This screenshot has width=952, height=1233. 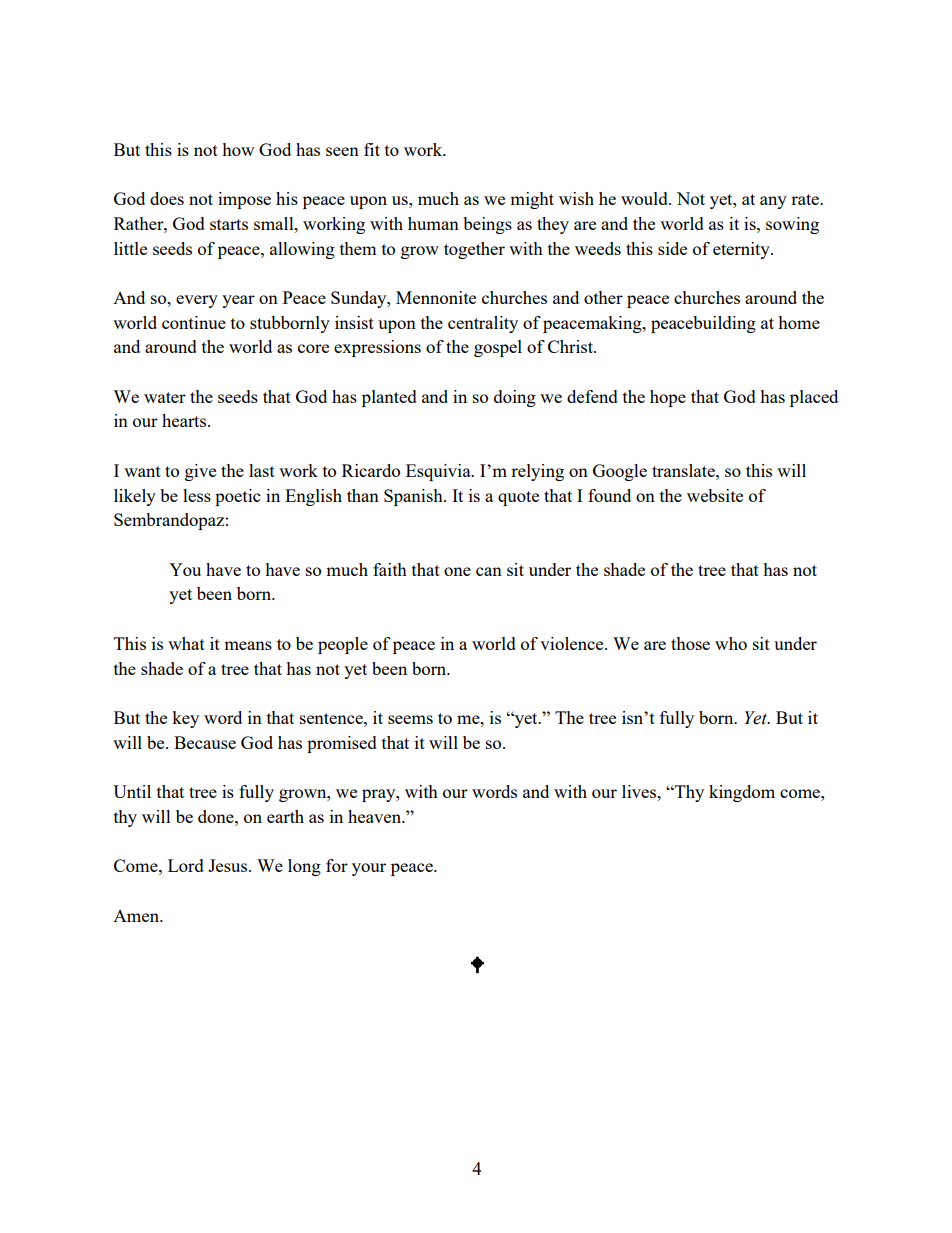 What do you see at coordinates (532, 200) in the screenshot?
I see `might` at bounding box center [532, 200].
